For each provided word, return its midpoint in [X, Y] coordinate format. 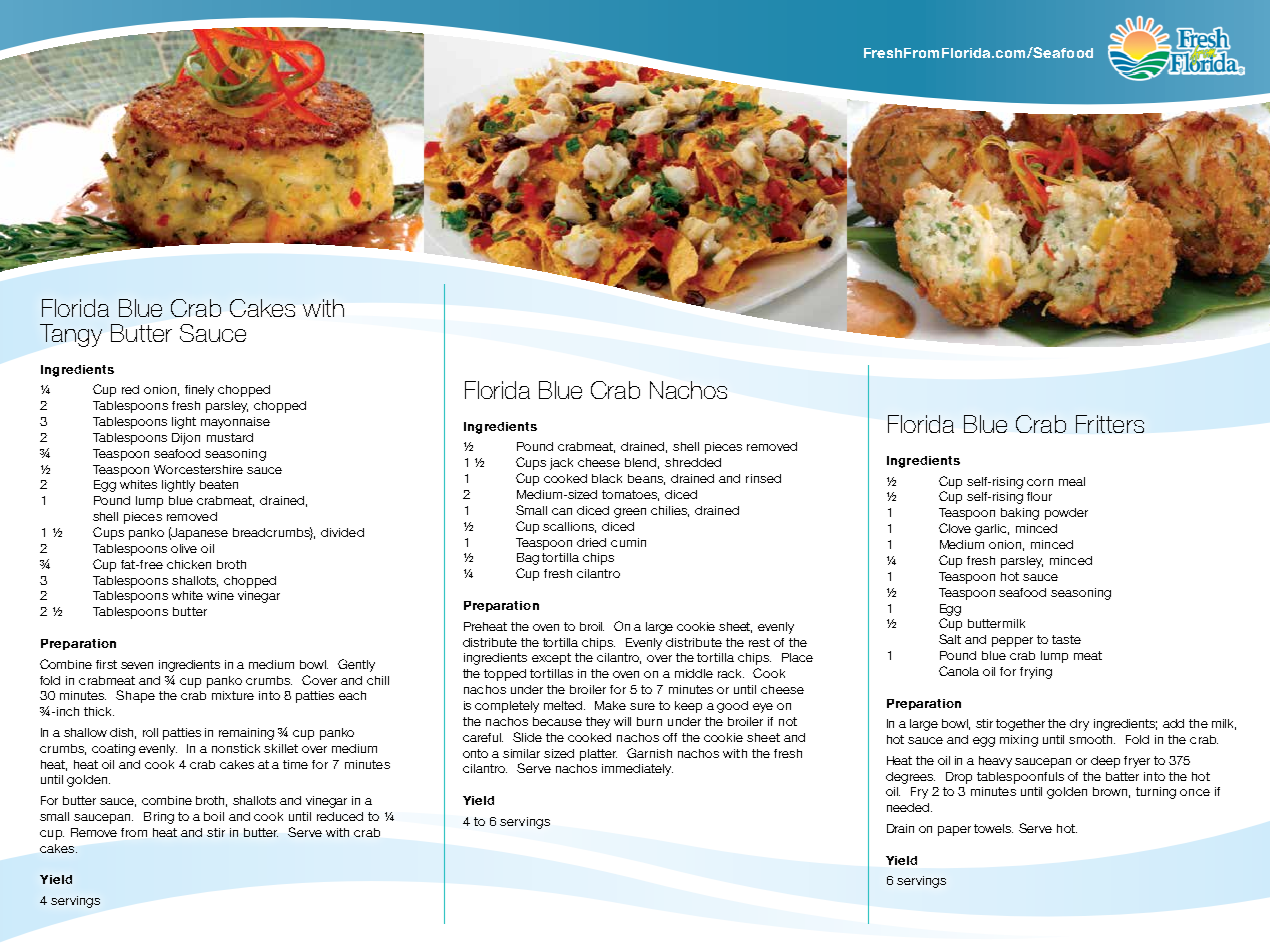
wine [220, 595]
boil [214, 816]
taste [1066, 639]
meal [1072, 481]
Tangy [71, 335]
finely [199, 391]
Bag [528, 559]
